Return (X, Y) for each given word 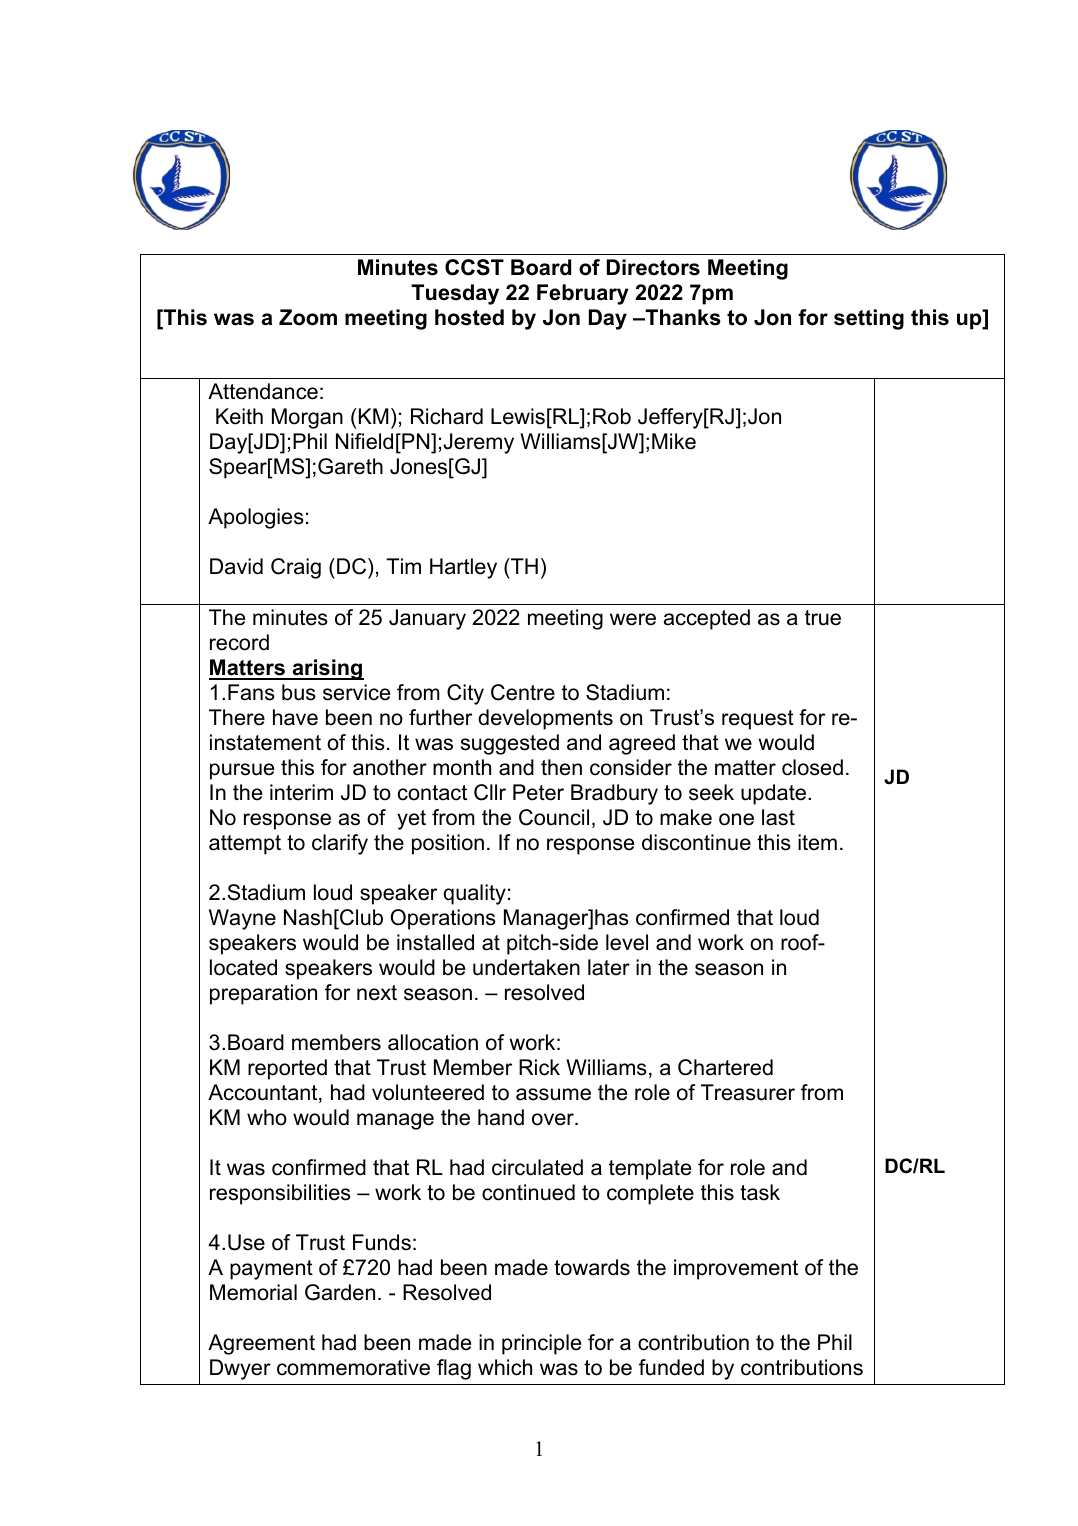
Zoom (308, 317)
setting (869, 319)
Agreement (261, 1344)
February (583, 294)
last (778, 817)
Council (554, 817)
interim (301, 792)
